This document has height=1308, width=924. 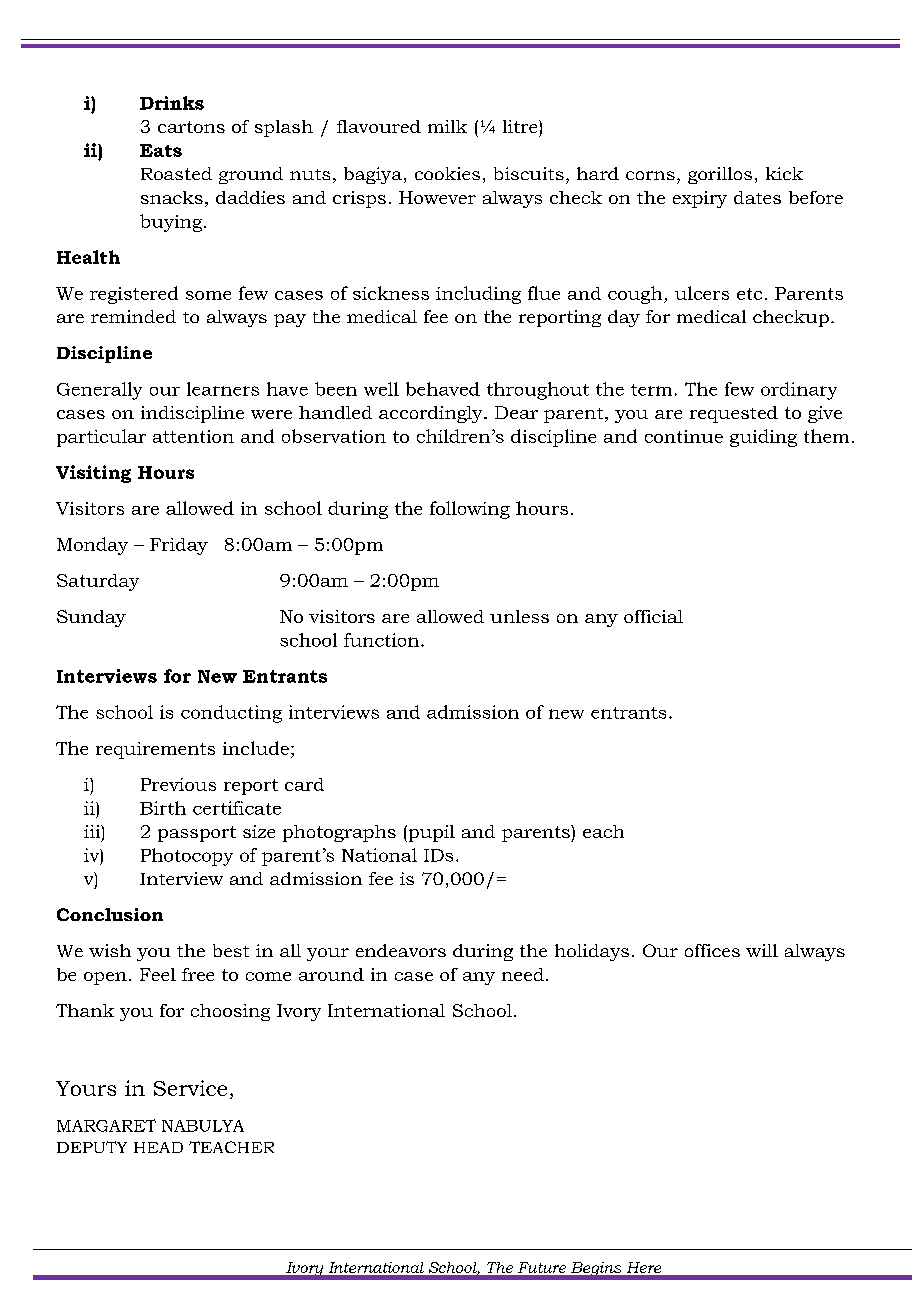 What do you see at coordinates (653, 616) in the document?
I see `official` at bounding box center [653, 616].
